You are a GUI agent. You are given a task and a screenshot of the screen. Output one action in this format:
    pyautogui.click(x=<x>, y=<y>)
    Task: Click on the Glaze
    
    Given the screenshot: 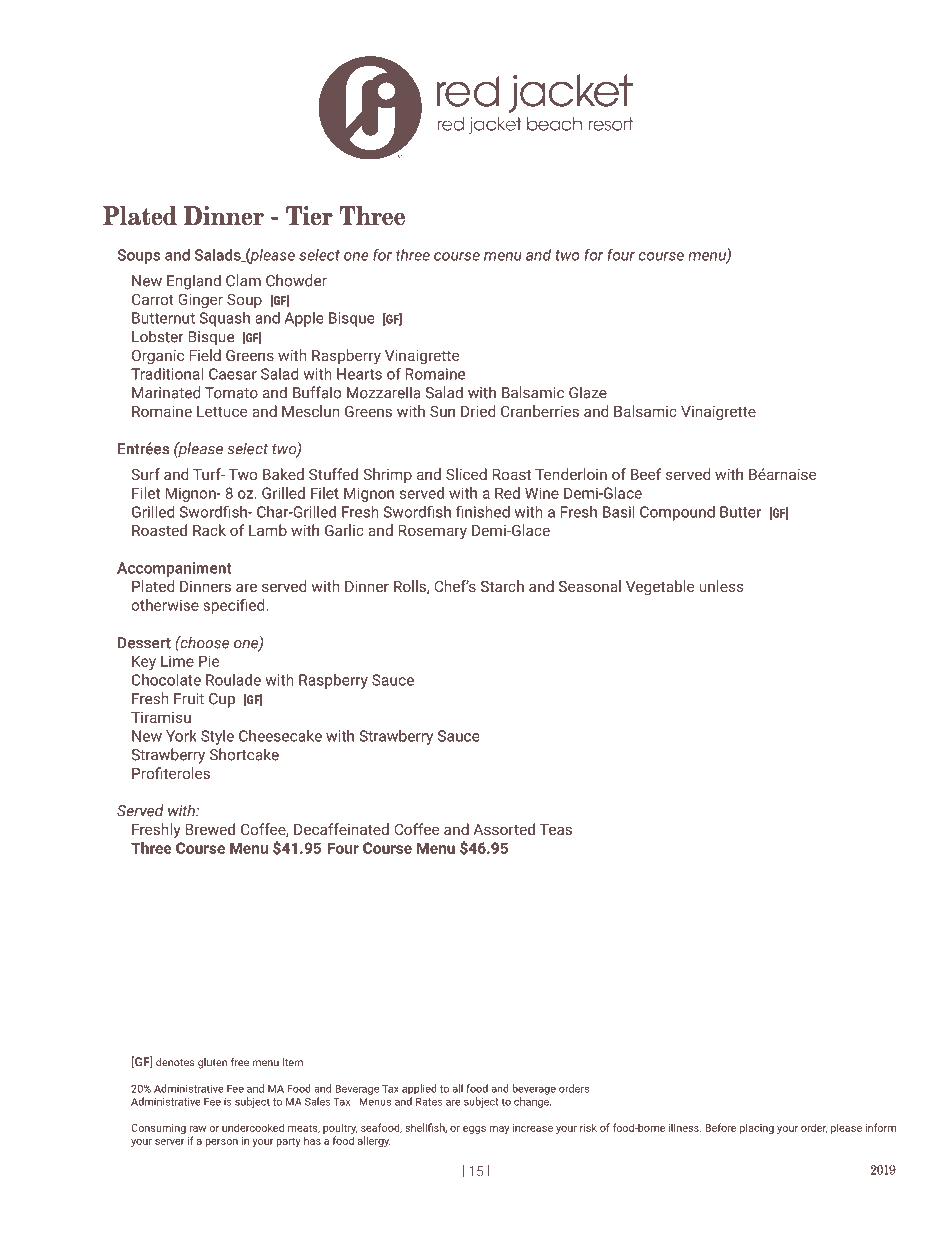 What is the action you would take?
    pyautogui.click(x=588, y=392)
